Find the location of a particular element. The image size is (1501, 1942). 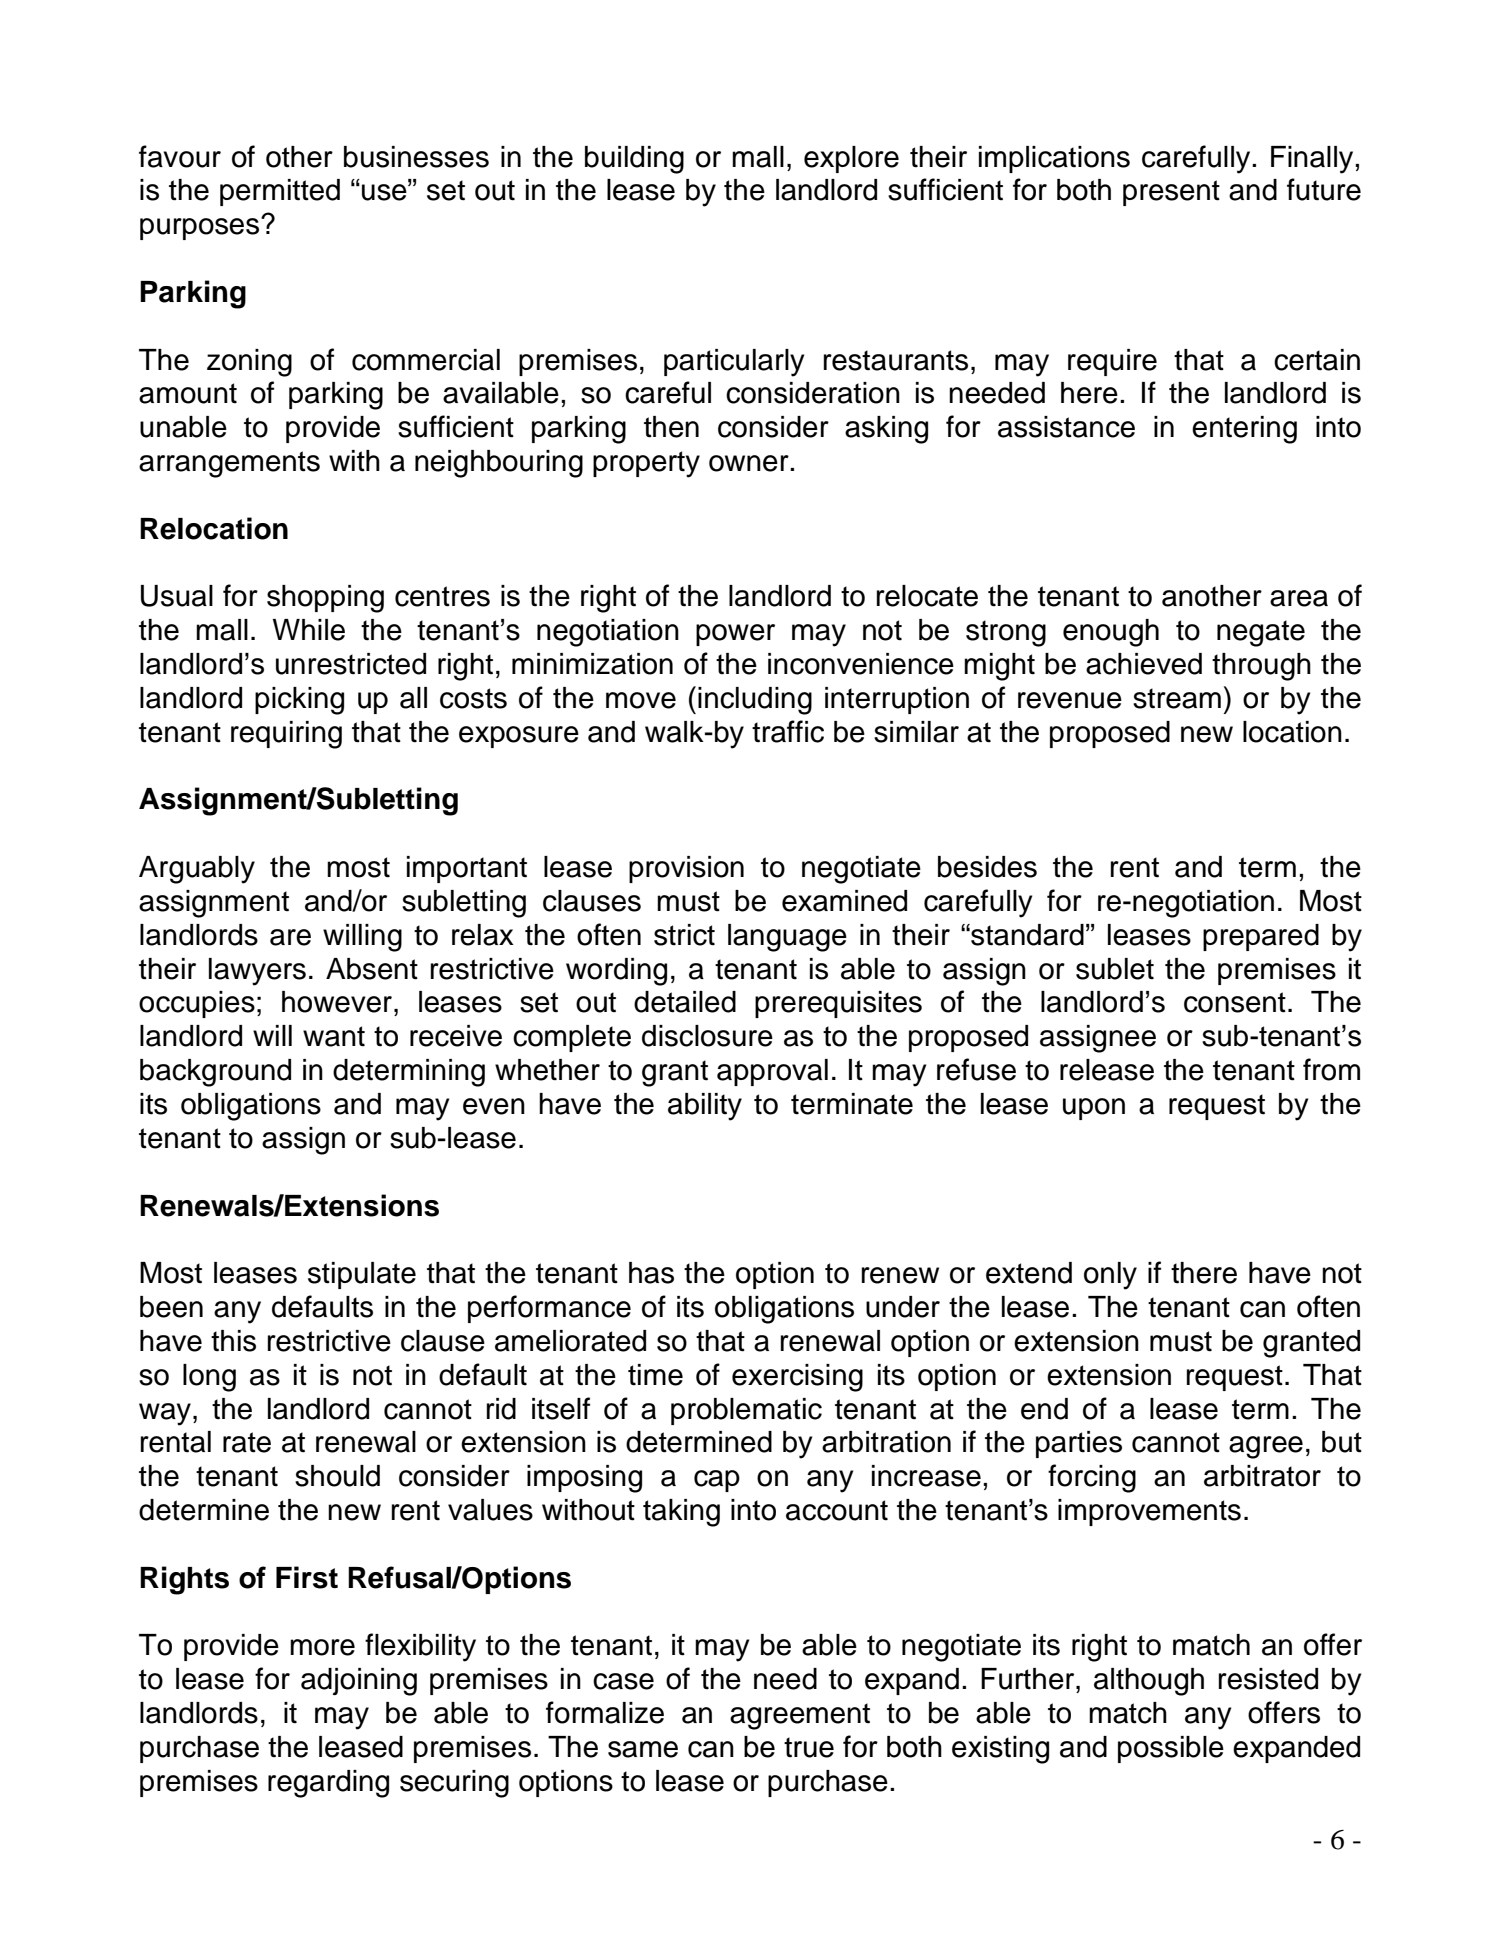

lawyers is located at coordinates (257, 972).
